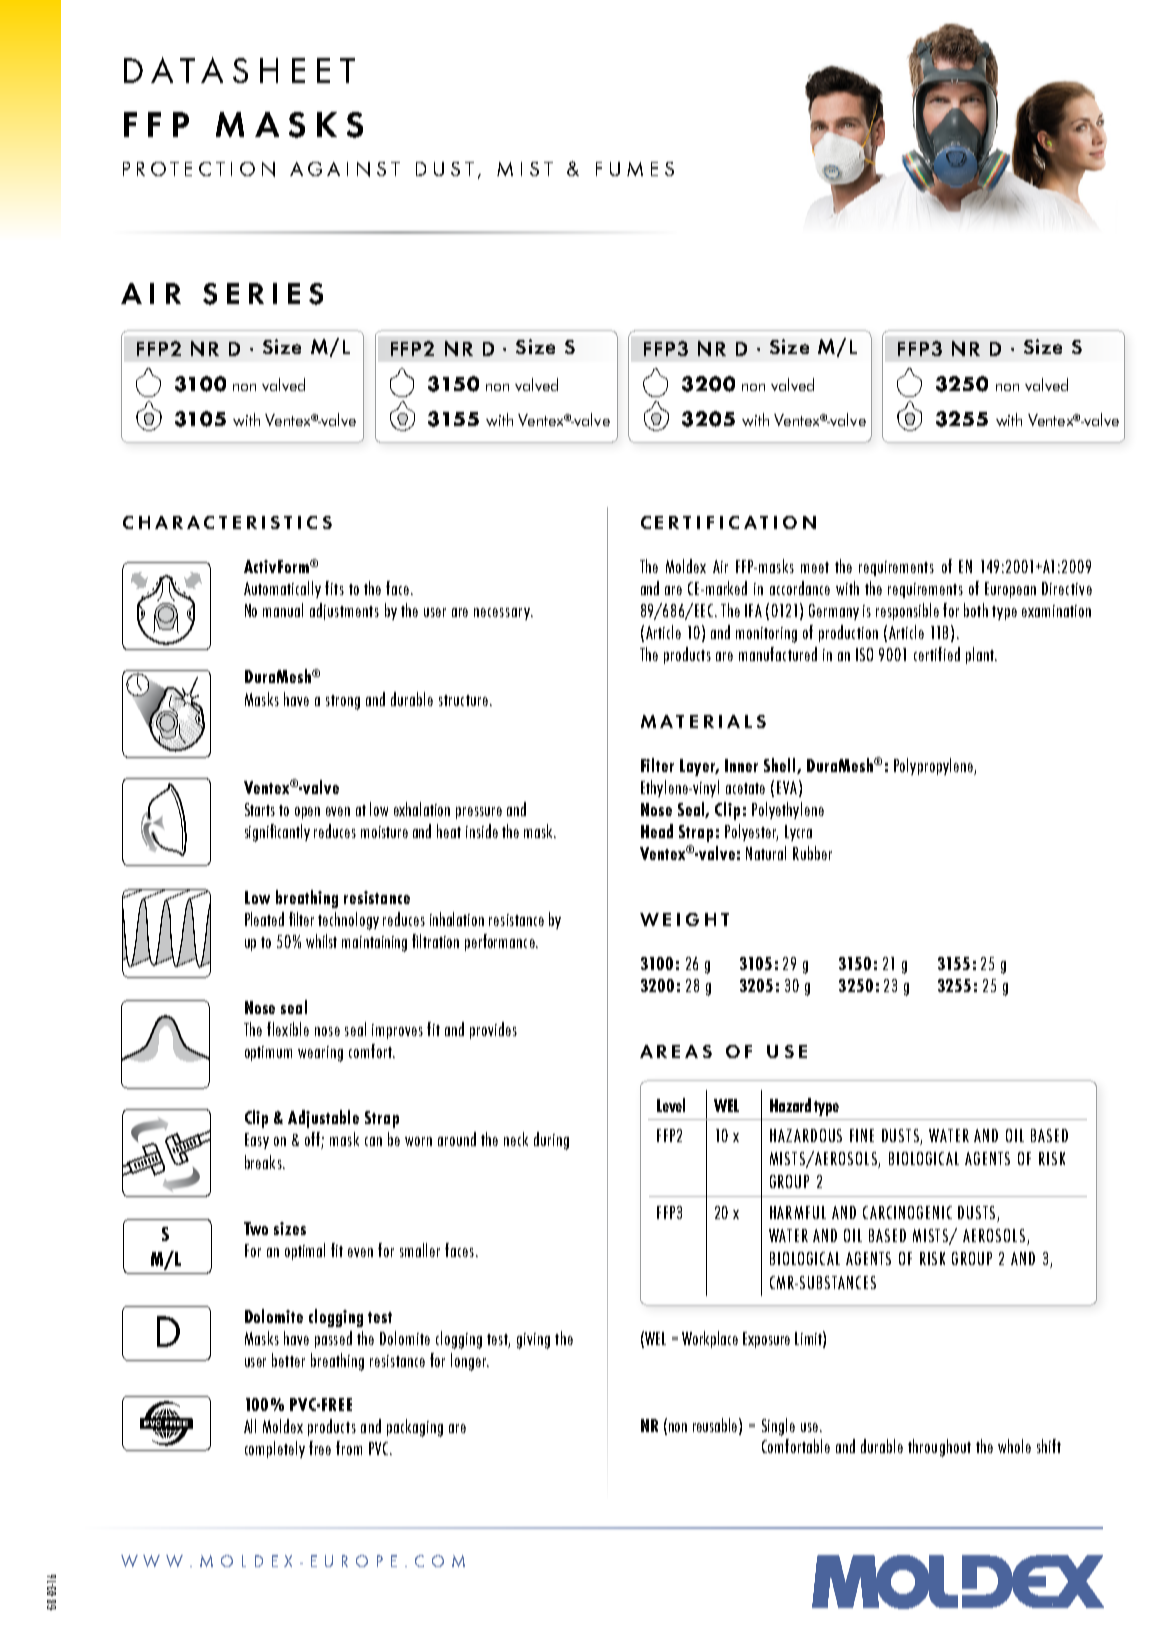 The image size is (1158, 1637). What do you see at coordinates (501, 942) in the screenshot?
I see `performance` at bounding box center [501, 942].
